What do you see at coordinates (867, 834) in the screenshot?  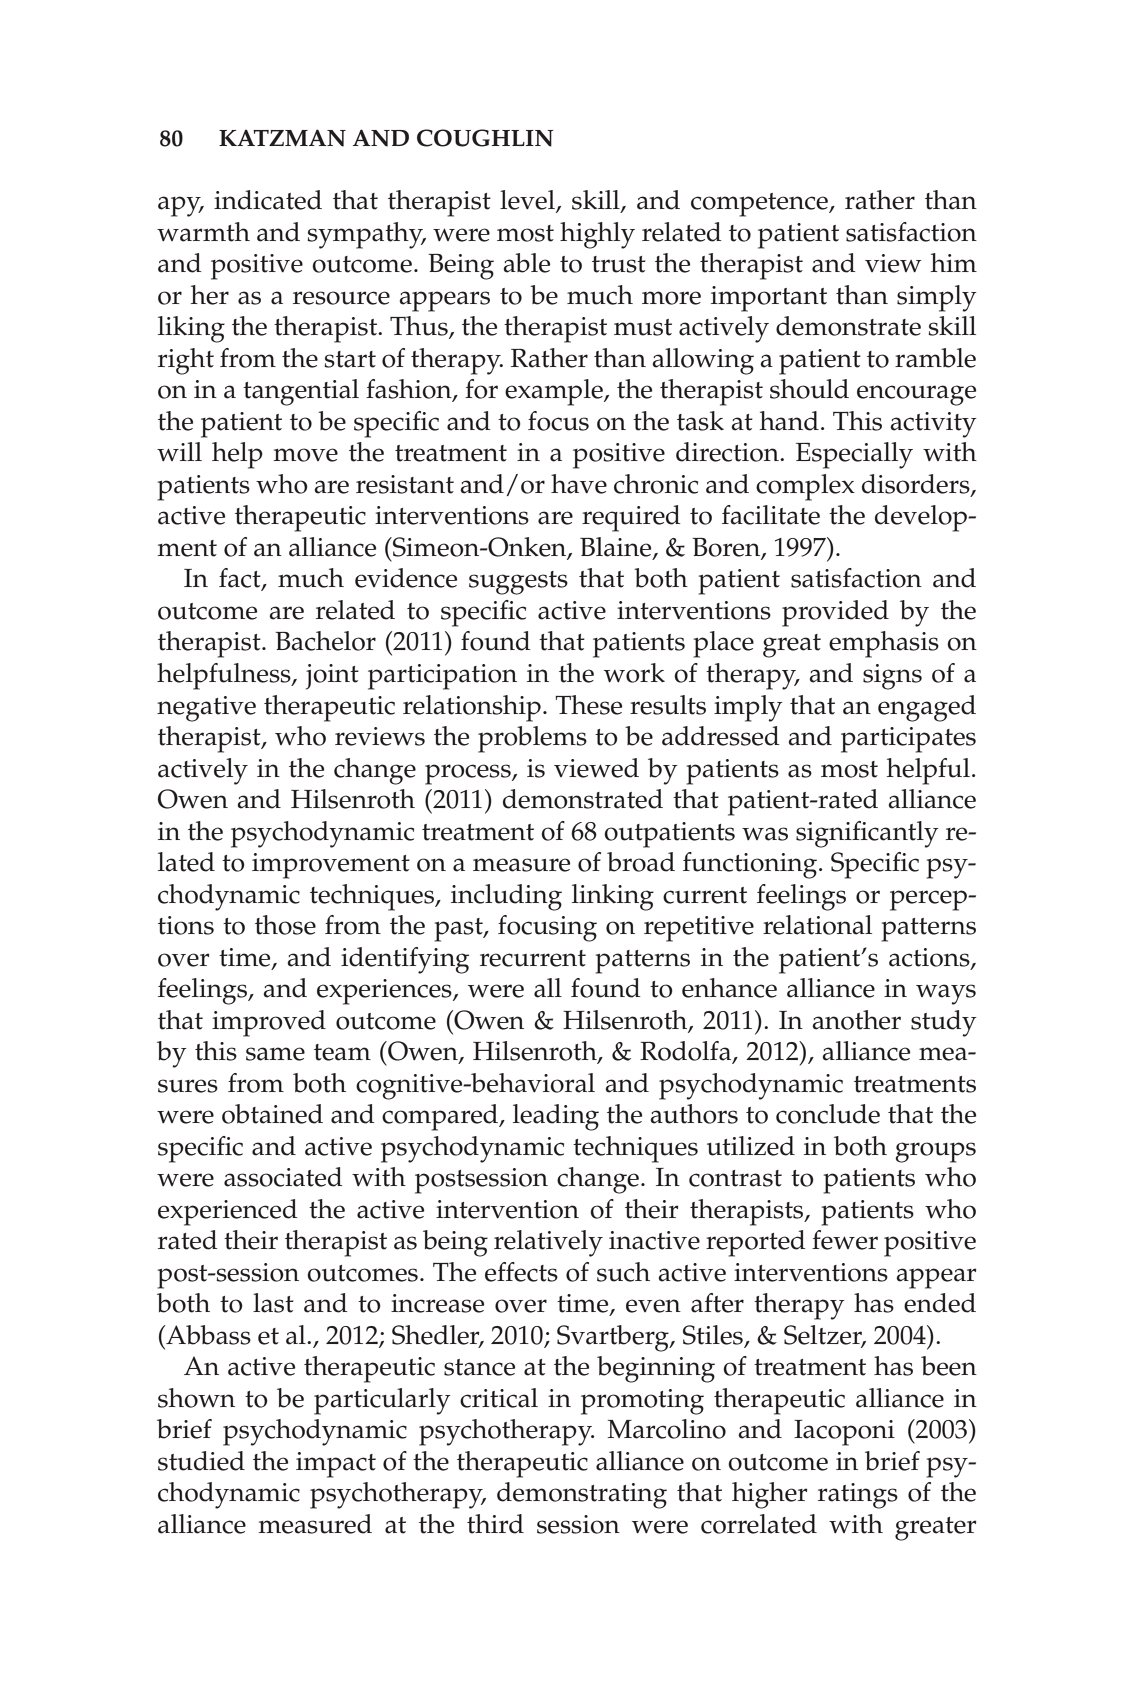 I see `significantly` at bounding box center [867, 834].
